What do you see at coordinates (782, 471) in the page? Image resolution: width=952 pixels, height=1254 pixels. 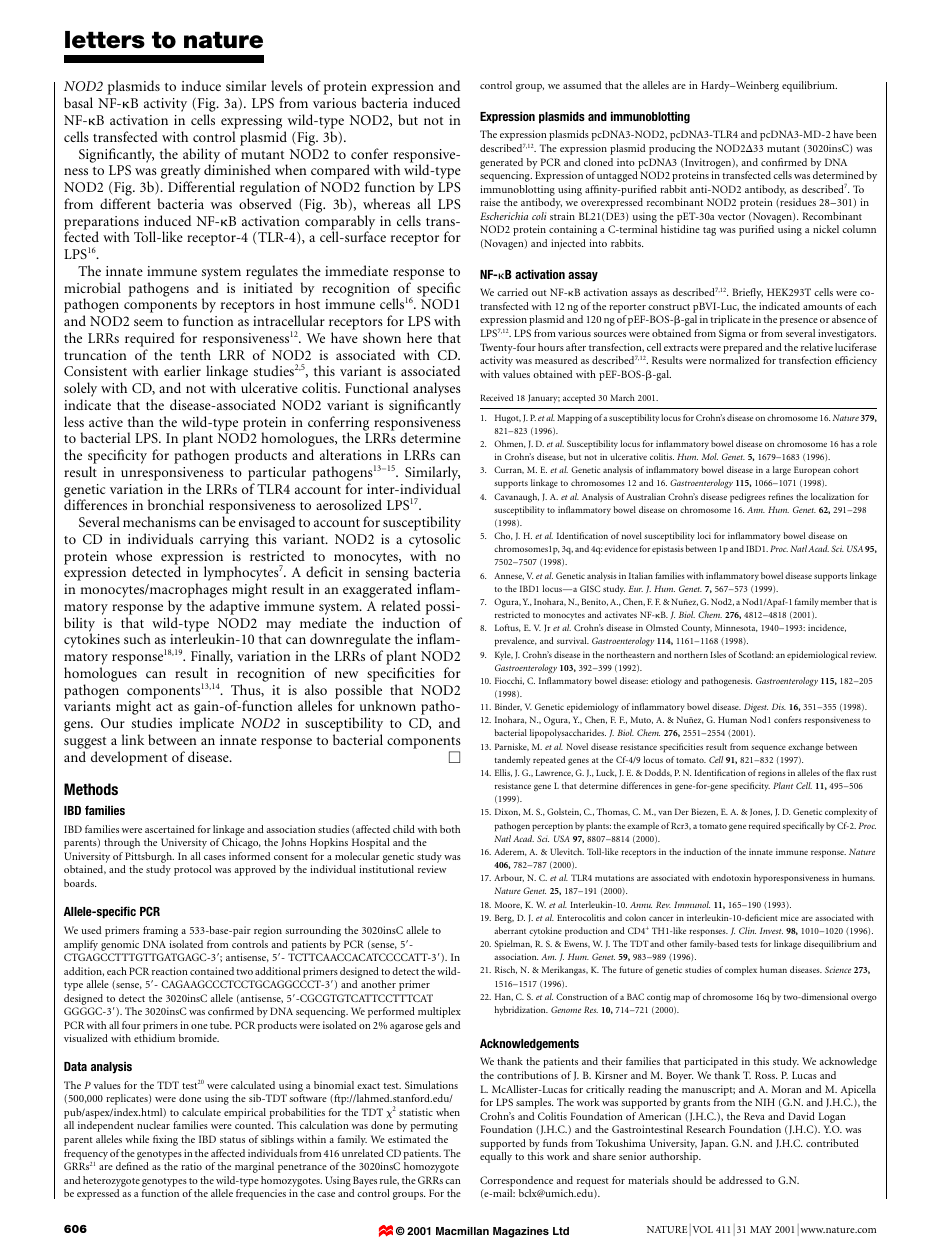 I see `large` at bounding box center [782, 471].
